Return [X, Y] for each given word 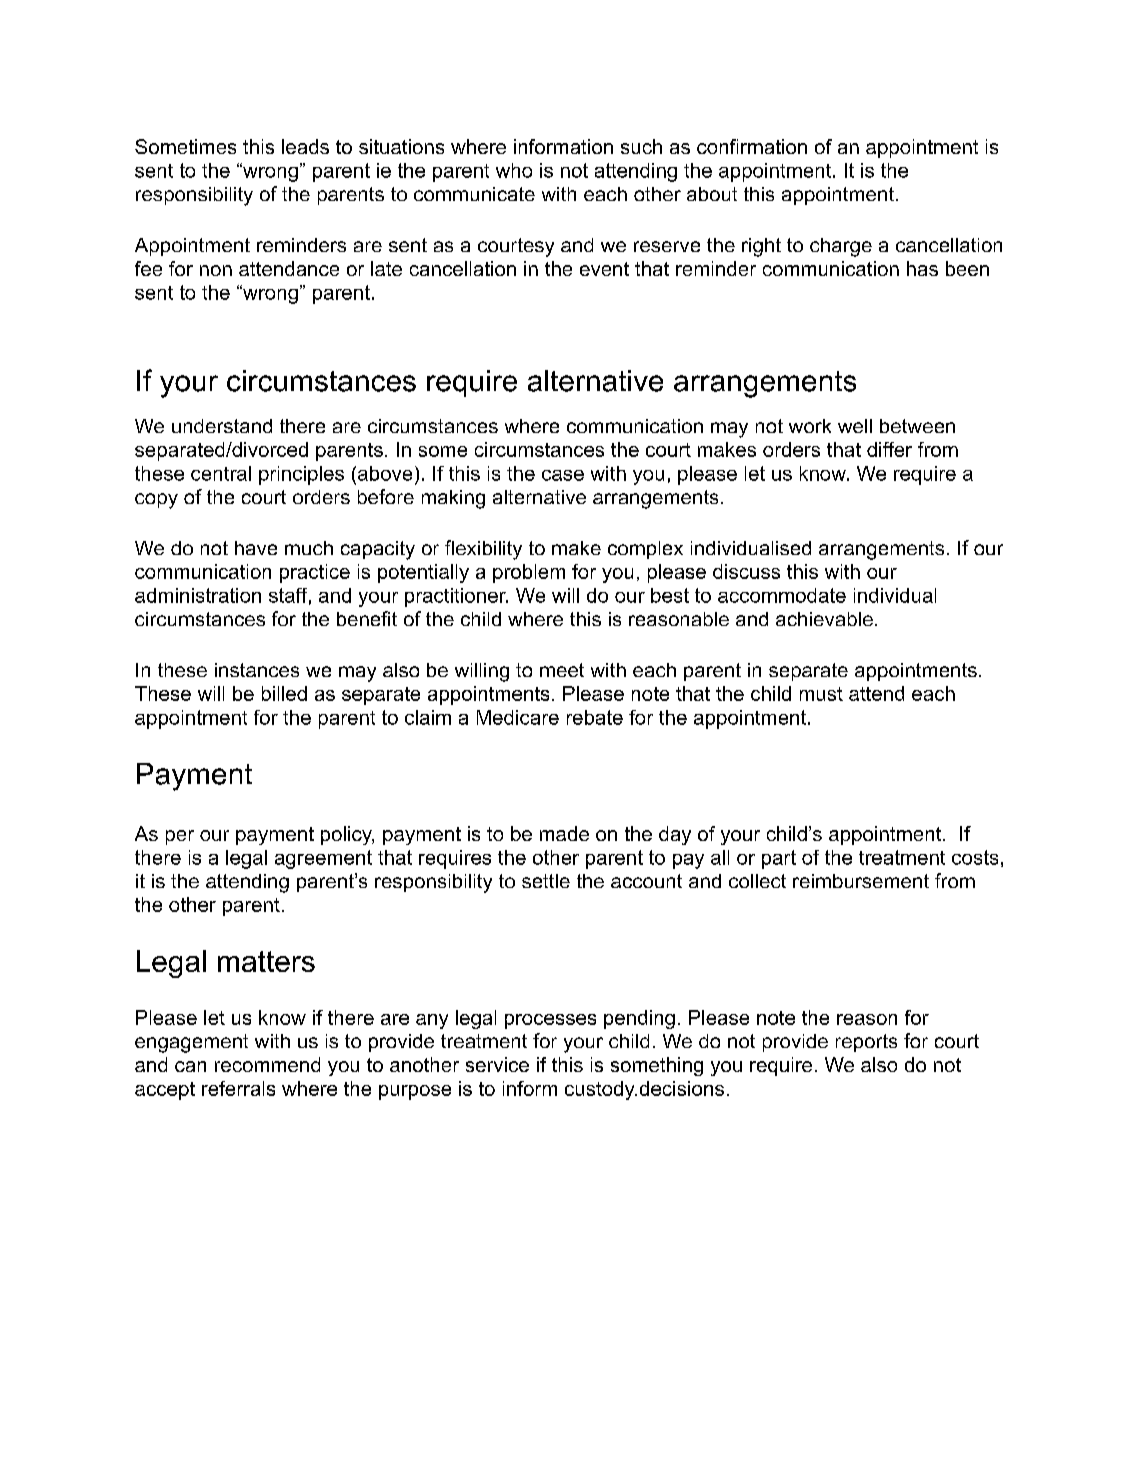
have [256, 548]
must [821, 694]
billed [284, 693]
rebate [595, 717]
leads [305, 146]
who [514, 170]
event [604, 269]
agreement [323, 859]
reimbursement [861, 881]
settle [546, 881]
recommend [267, 1064]
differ [889, 449]
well [855, 426]
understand [222, 426]
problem [529, 573]
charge [841, 247]
